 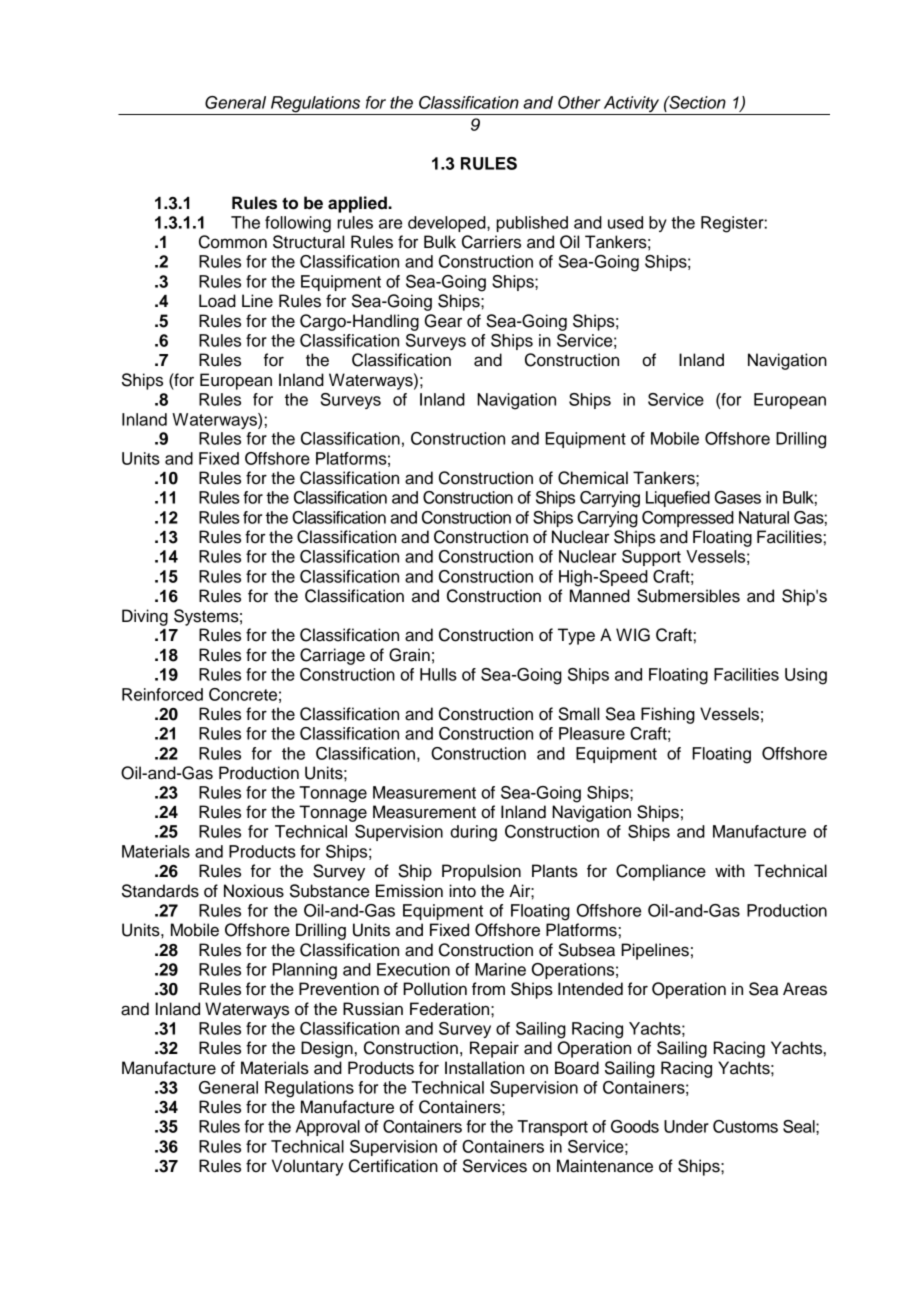 What do you see at coordinates (308, 1167) in the screenshot?
I see `Voluntary` at bounding box center [308, 1167].
